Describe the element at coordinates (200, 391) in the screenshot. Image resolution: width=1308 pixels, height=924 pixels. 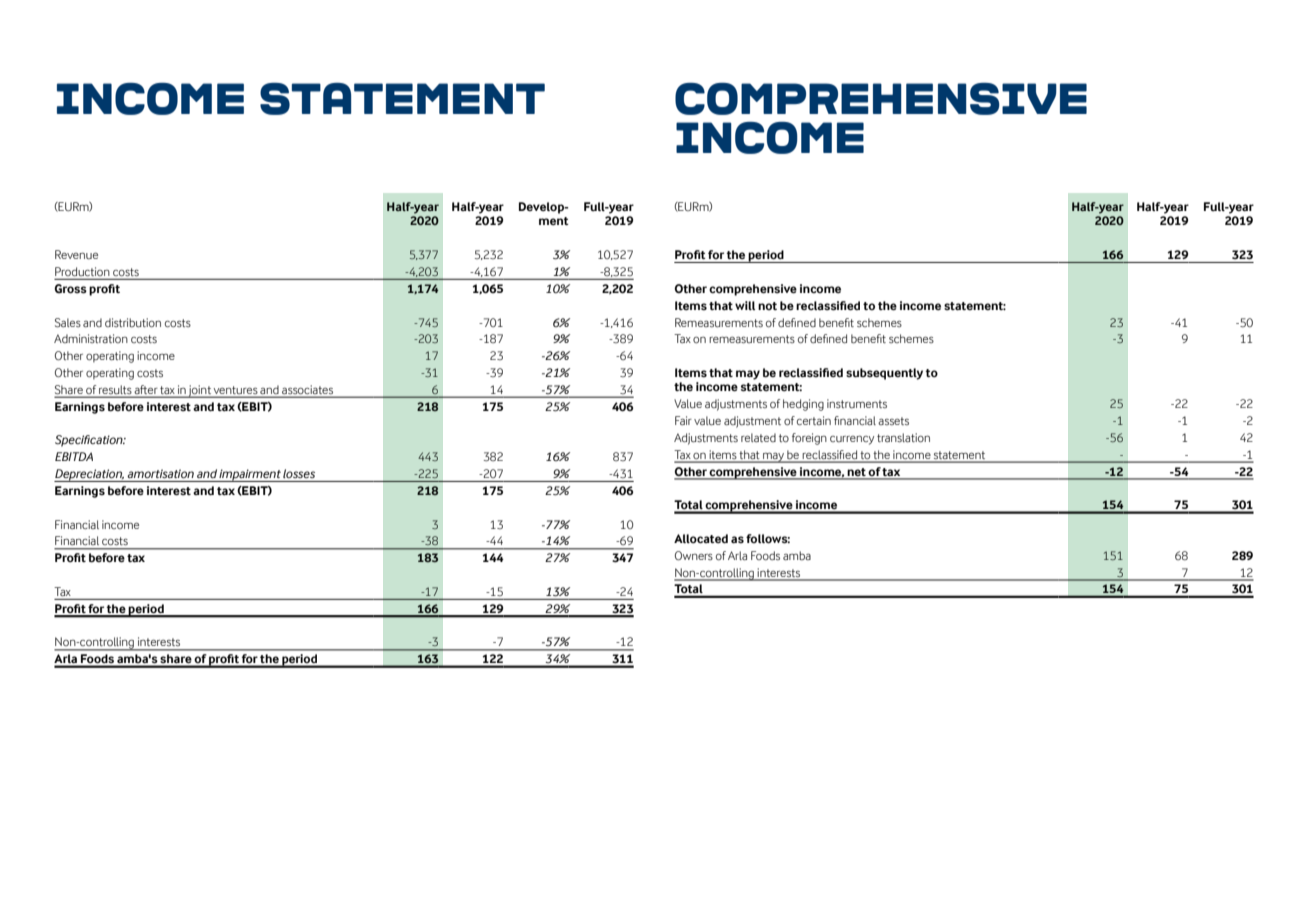
I see `joint` at that location.
